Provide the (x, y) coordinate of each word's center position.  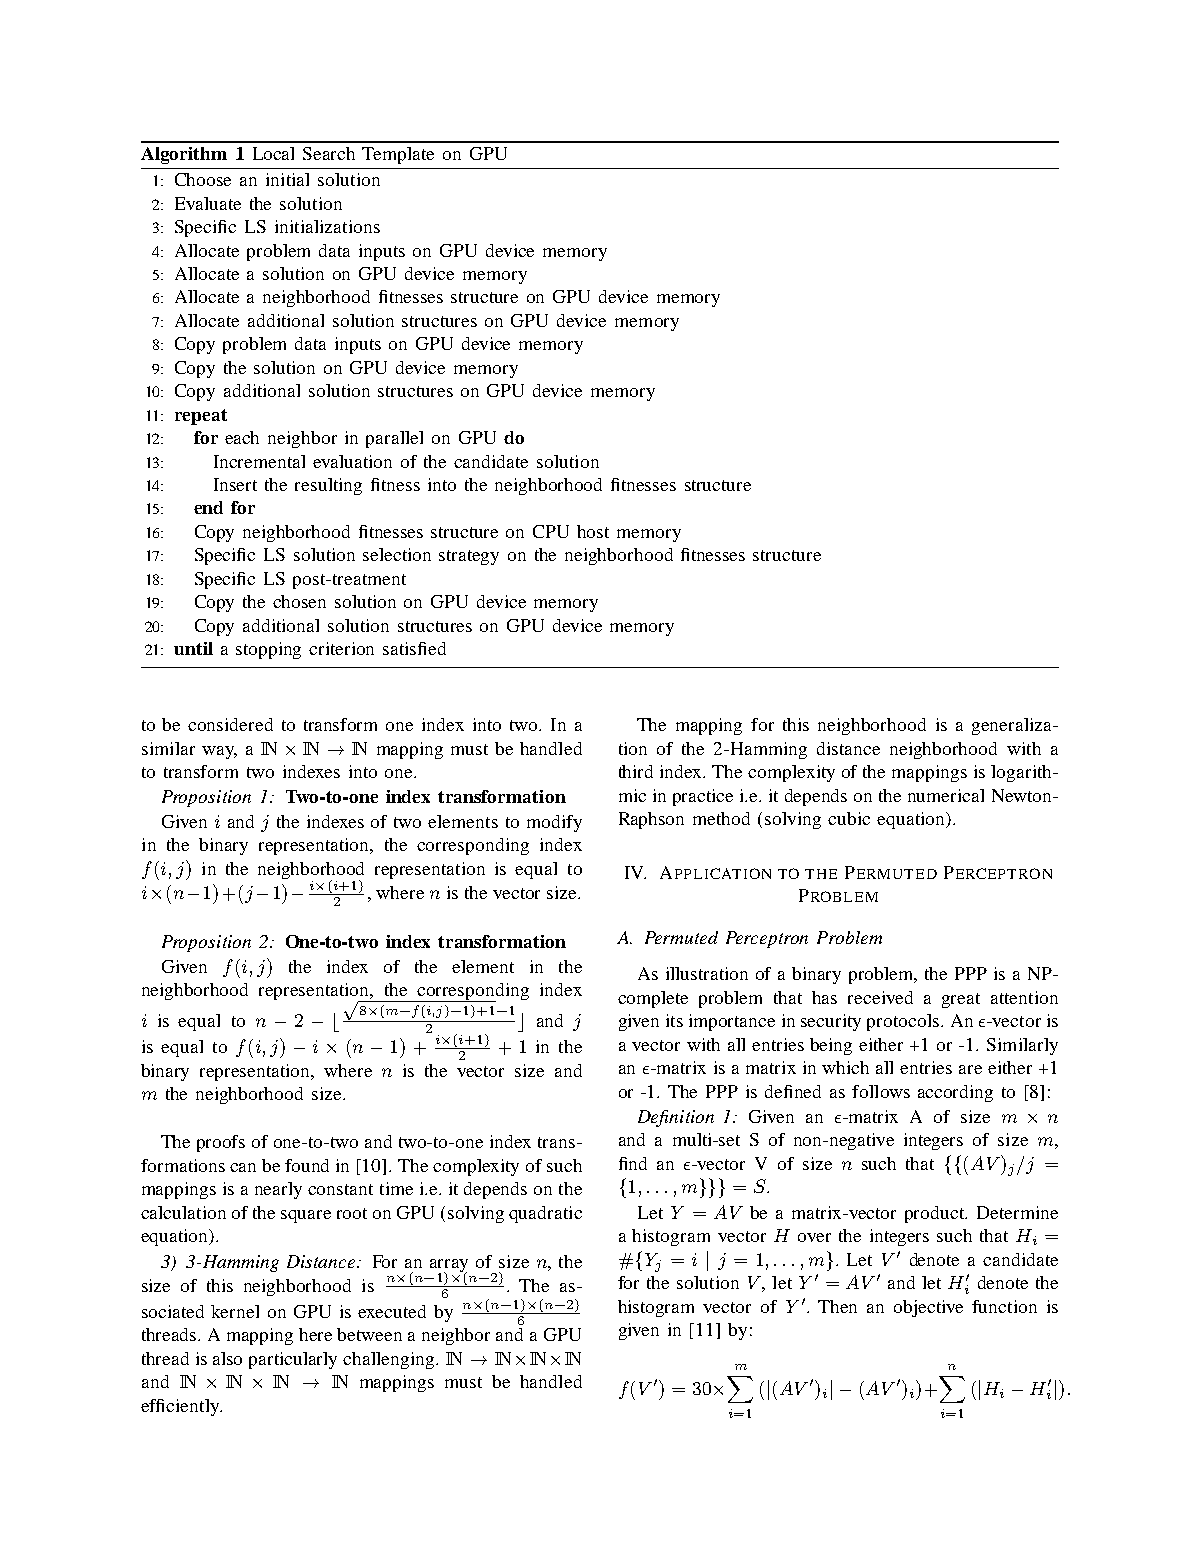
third (636, 771)
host (593, 531)
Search (329, 153)
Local (273, 153)
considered (230, 724)
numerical (946, 795)
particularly (293, 1360)
